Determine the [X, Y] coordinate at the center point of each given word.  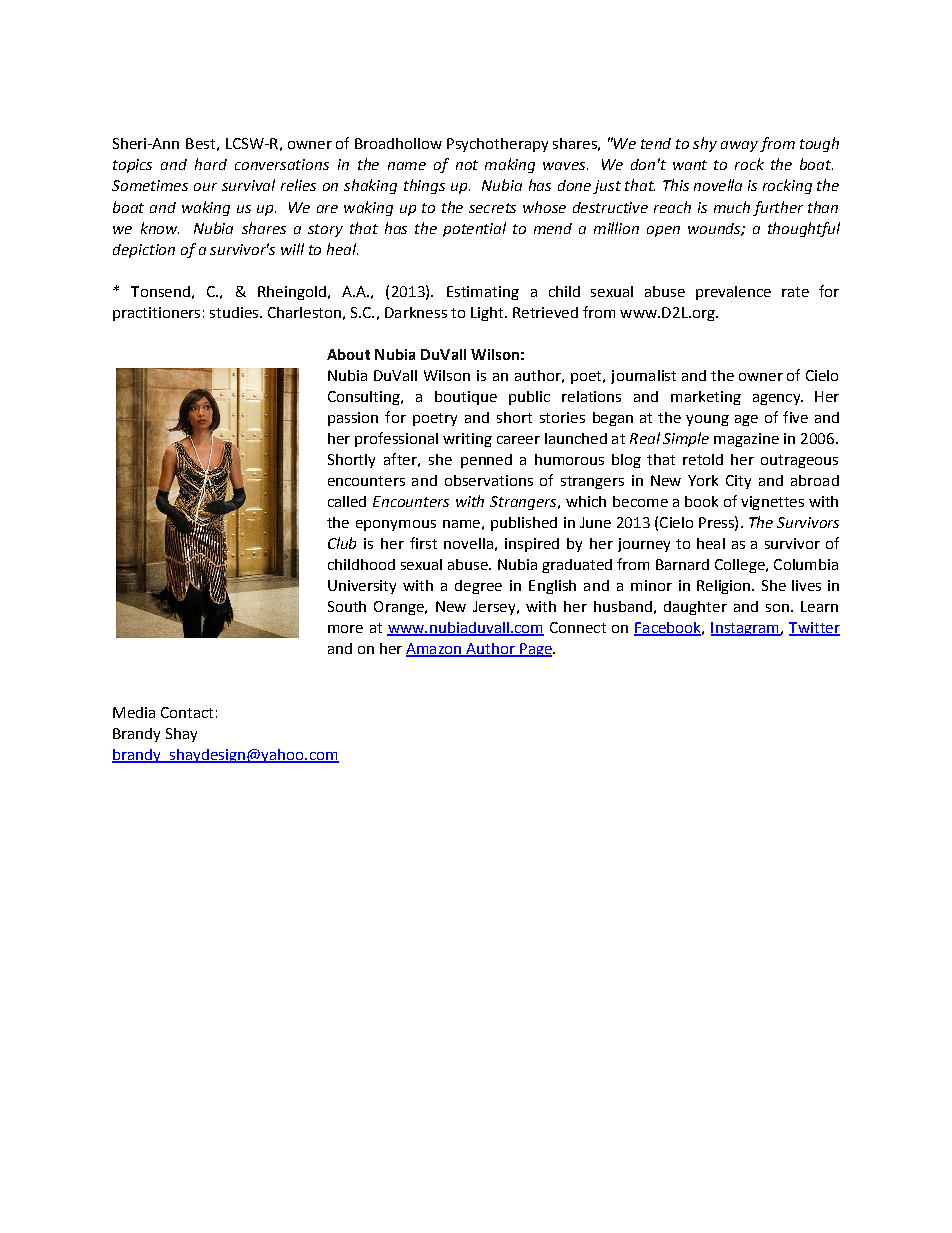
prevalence [733, 293]
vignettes [772, 503]
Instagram [746, 629]
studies [235, 312]
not [467, 165]
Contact [187, 712]
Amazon [435, 649]
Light [488, 314]
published [524, 524]
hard [211, 164]
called [347, 501]
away [739, 146]
